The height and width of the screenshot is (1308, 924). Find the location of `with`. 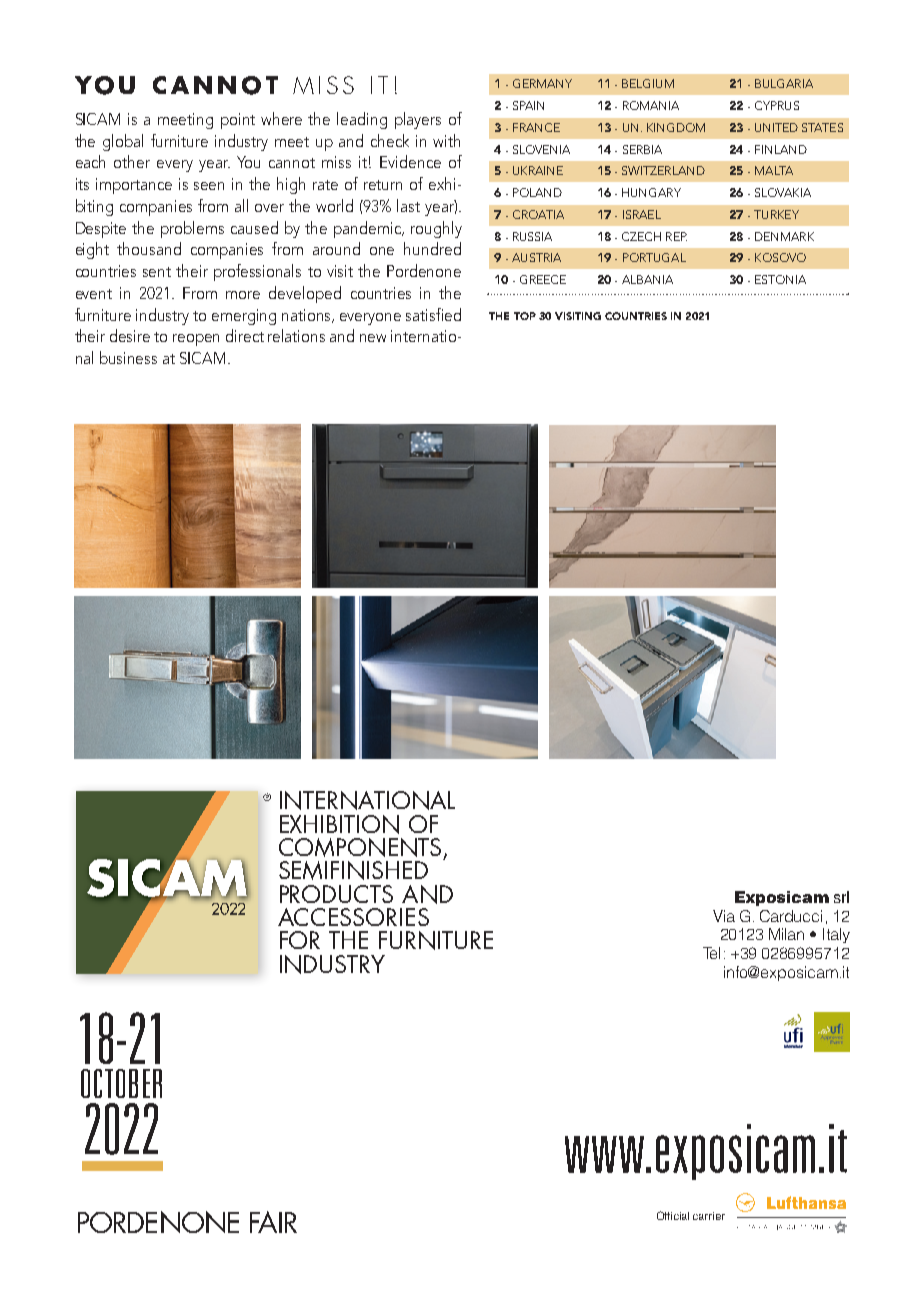

with is located at coordinates (446, 140).
